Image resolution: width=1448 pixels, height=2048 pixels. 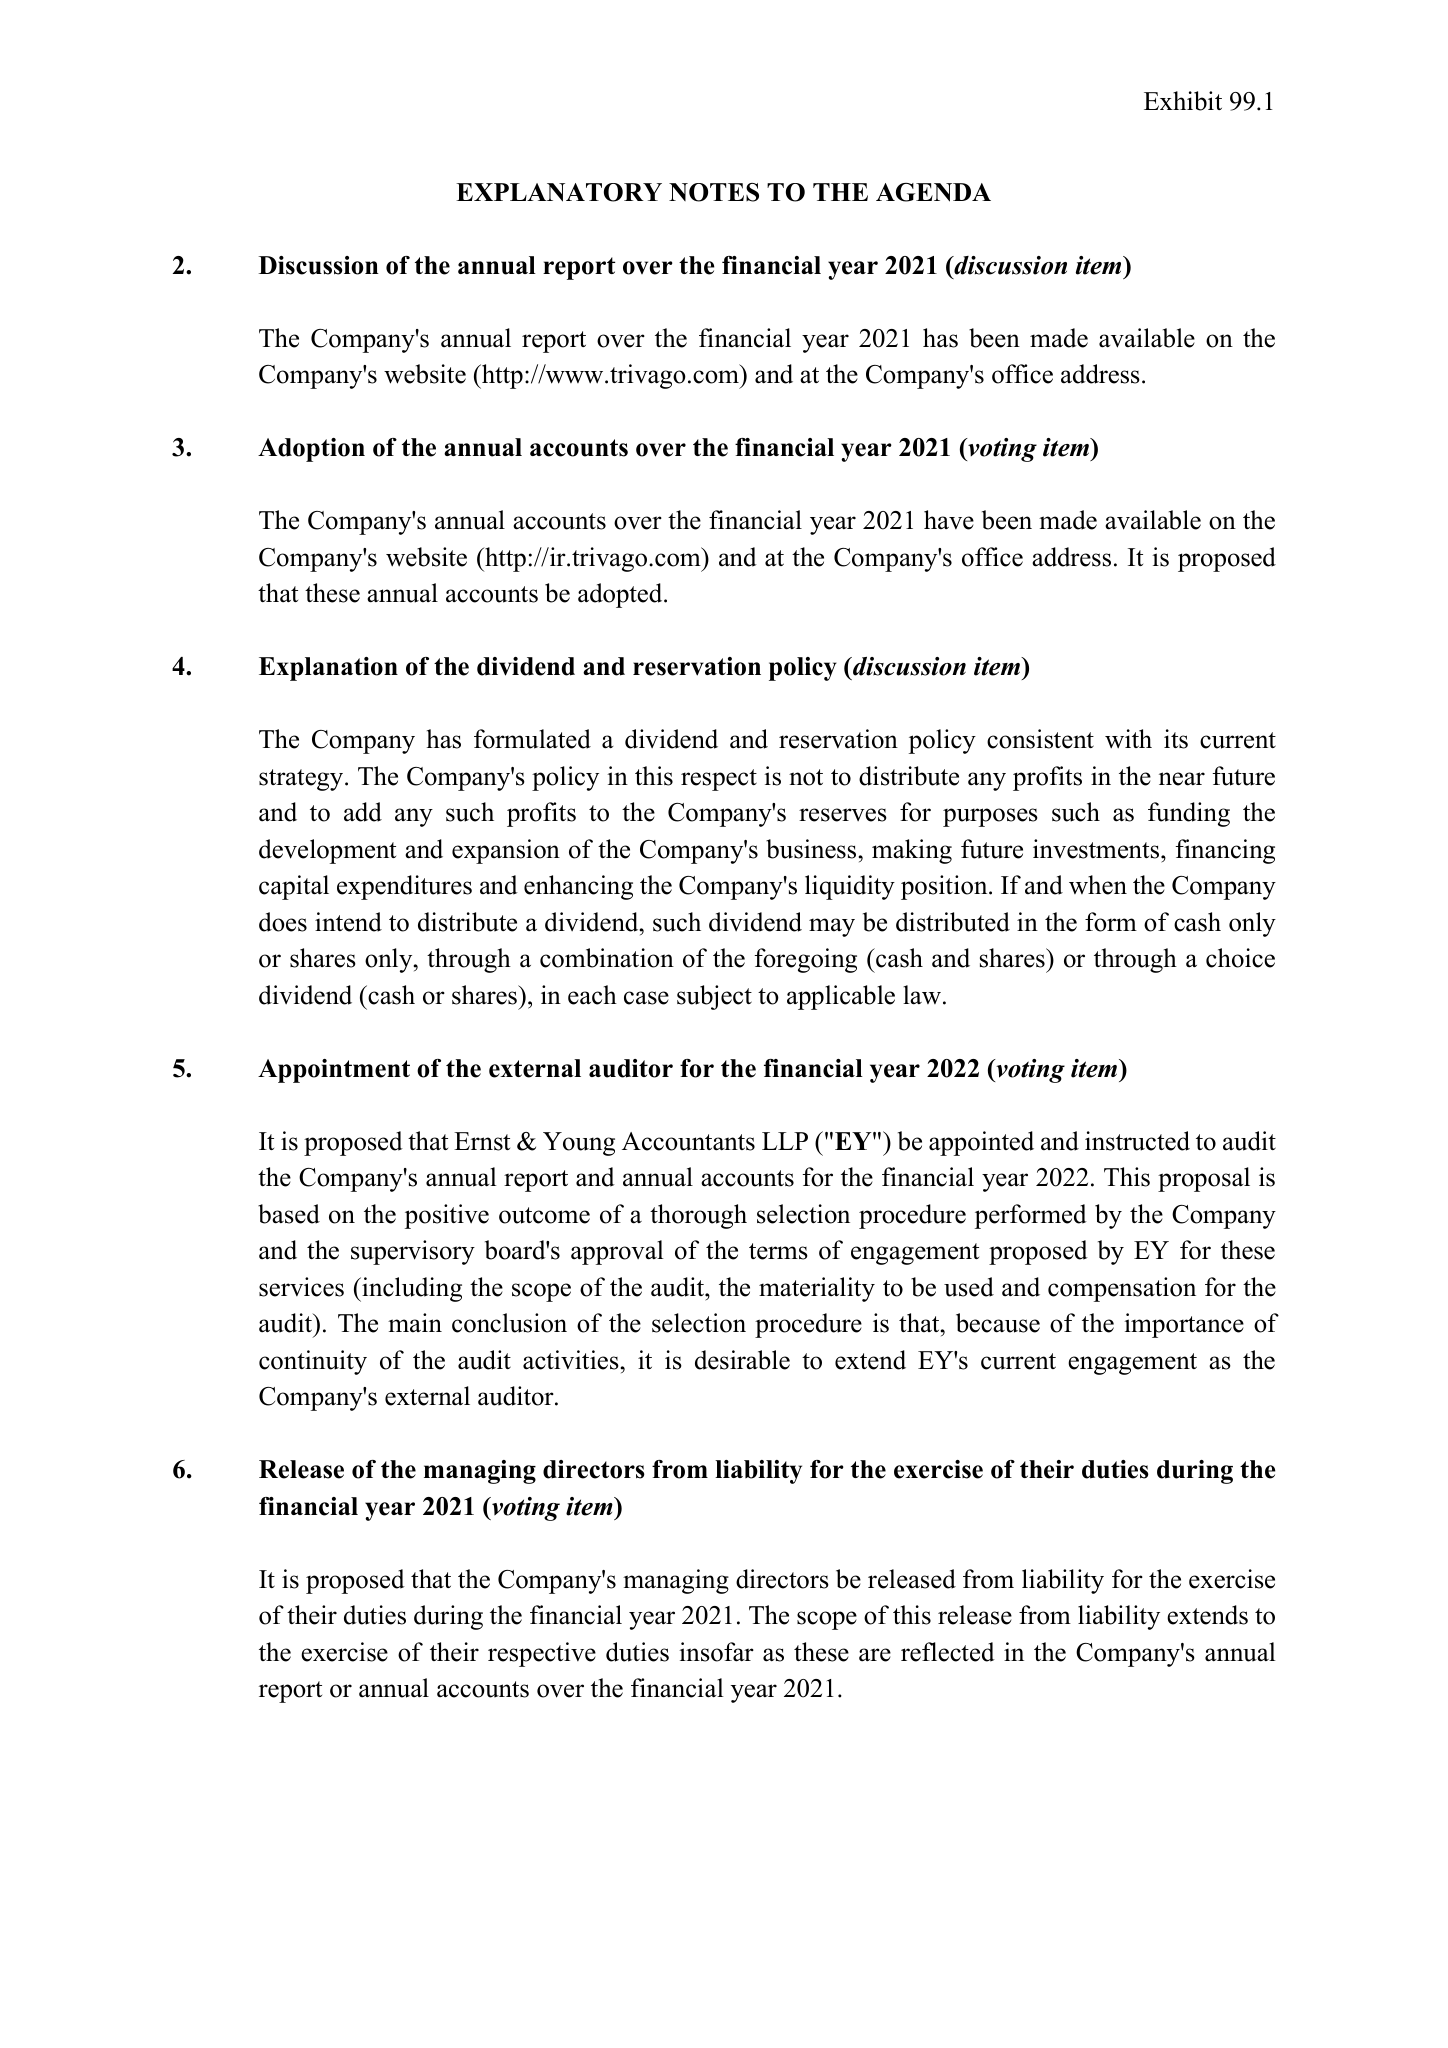 I want to click on business, so click(x=812, y=849).
